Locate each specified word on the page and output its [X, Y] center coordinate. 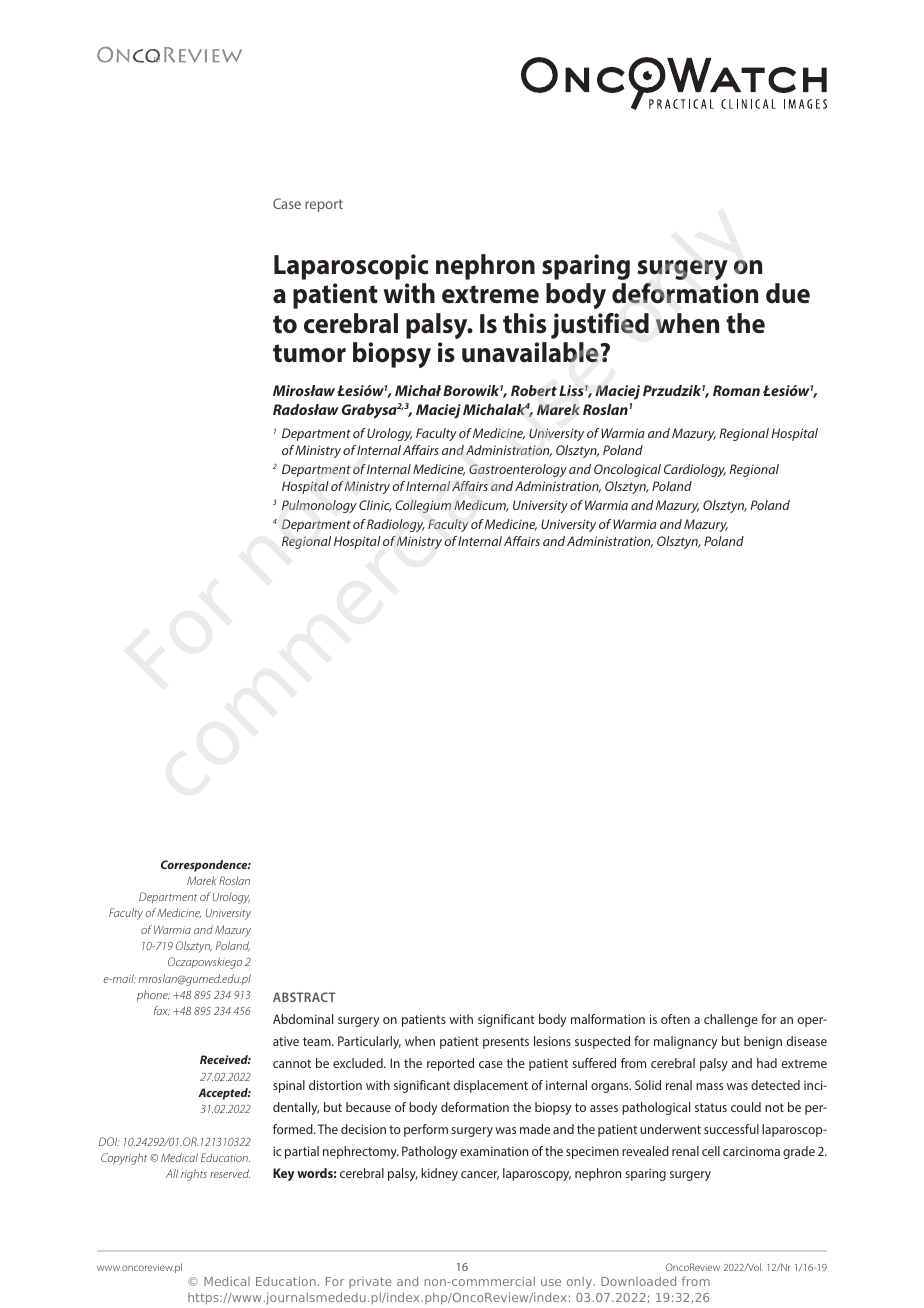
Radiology [396, 525]
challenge [731, 1020]
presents [506, 1043]
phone [153, 996]
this [524, 323]
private [370, 1282]
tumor [309, 353]
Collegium [423, 506]
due [788, 293]
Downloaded [638, 1281]
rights [194, 1175]
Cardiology [695, 470]
